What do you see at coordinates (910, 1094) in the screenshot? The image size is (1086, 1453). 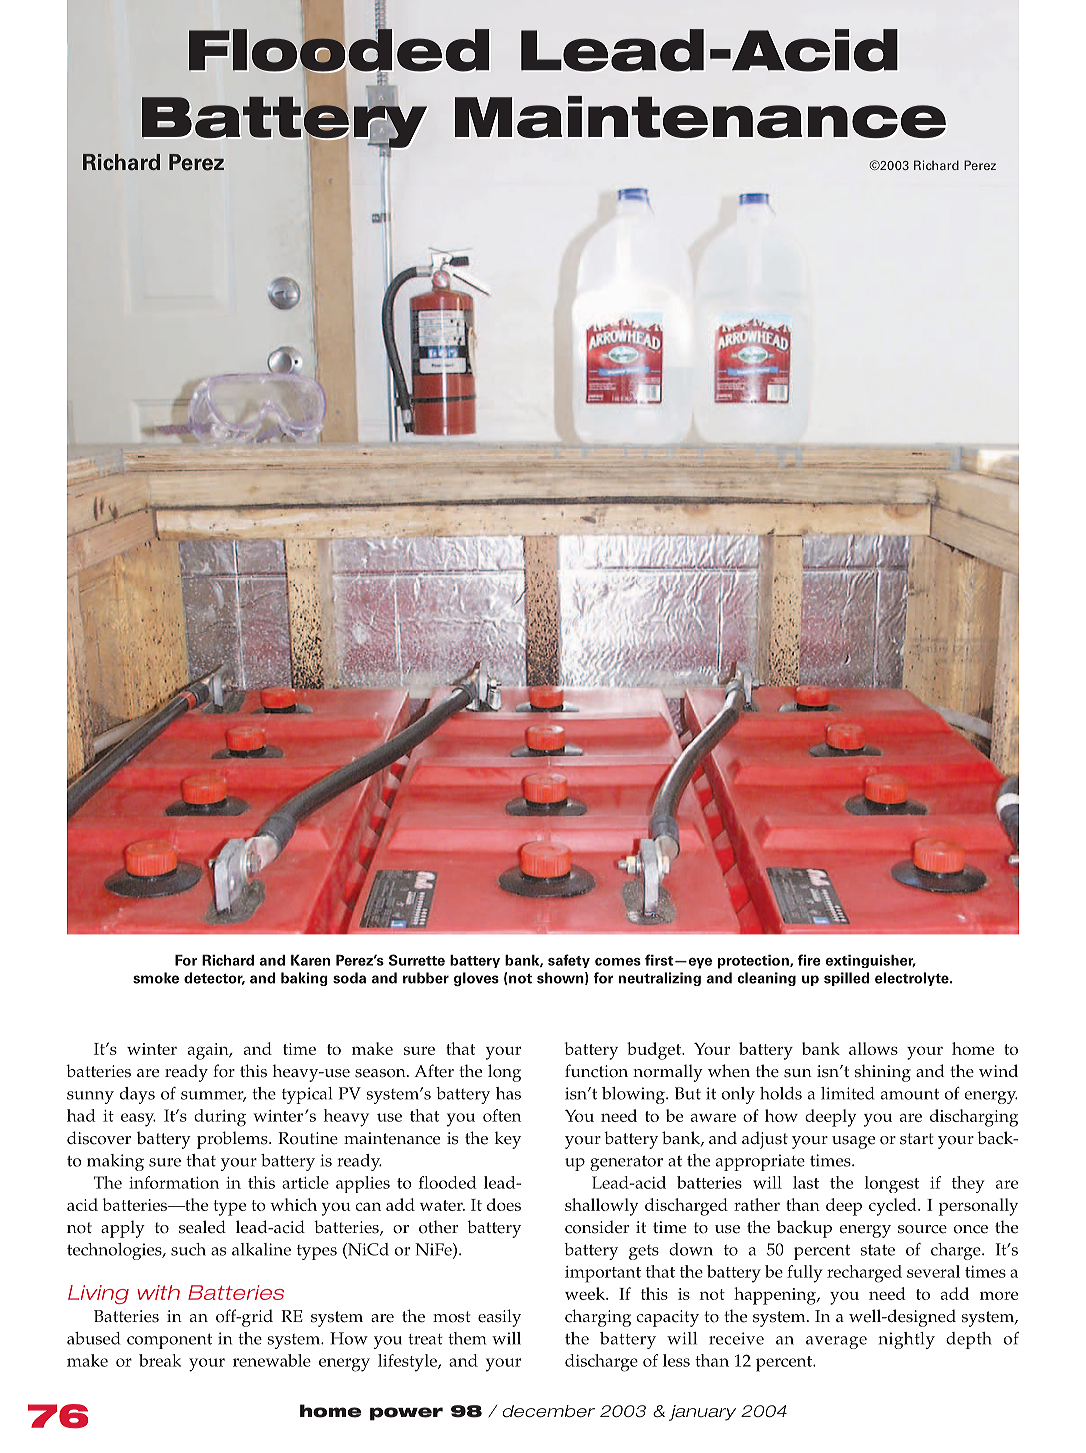 I see `amount` at bounding box center [910, 1094].
